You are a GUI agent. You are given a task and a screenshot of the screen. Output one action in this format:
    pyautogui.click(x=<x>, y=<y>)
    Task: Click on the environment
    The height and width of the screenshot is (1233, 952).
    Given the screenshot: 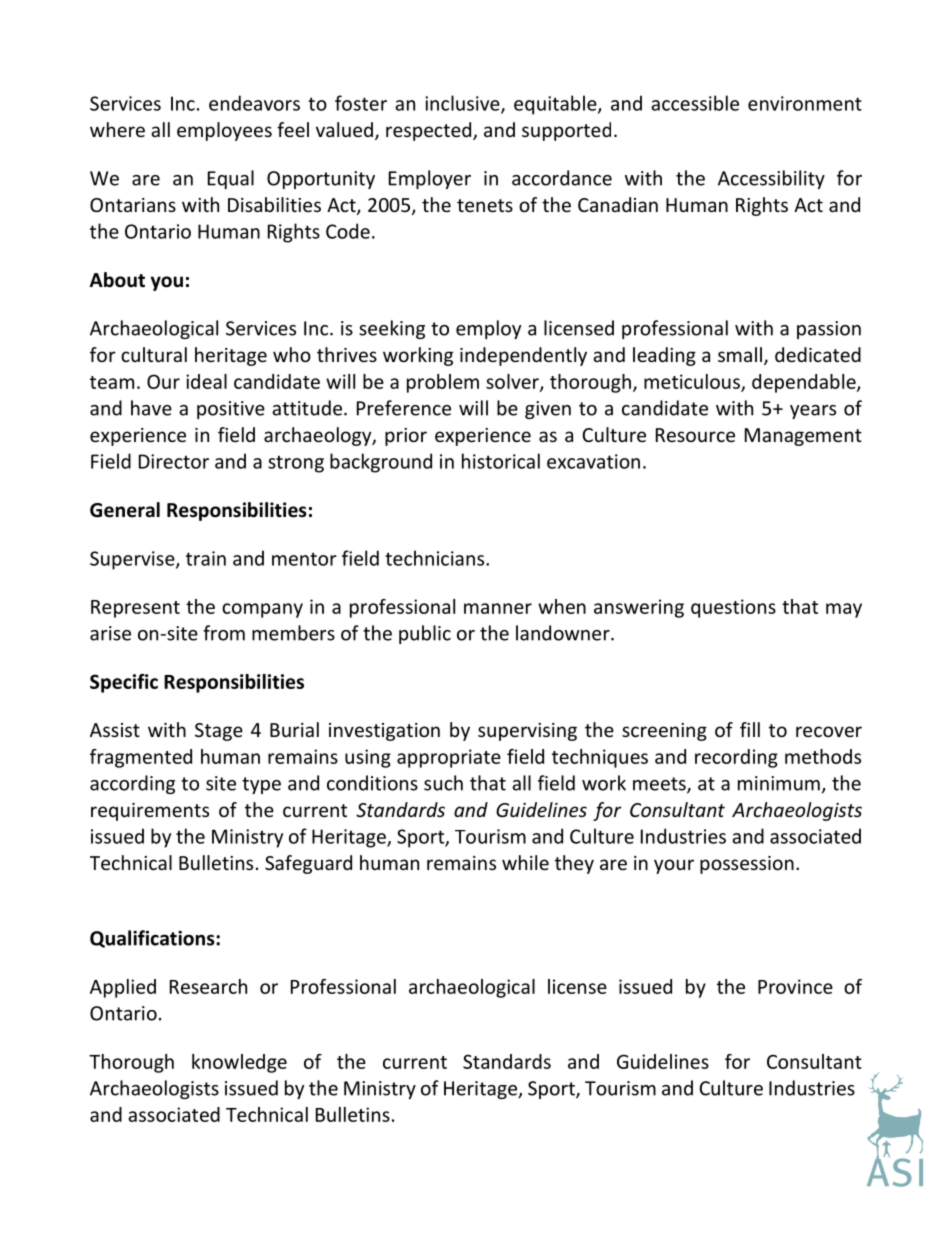 What is the action you would take?
    pyautogui.click(x=805, y=103)
